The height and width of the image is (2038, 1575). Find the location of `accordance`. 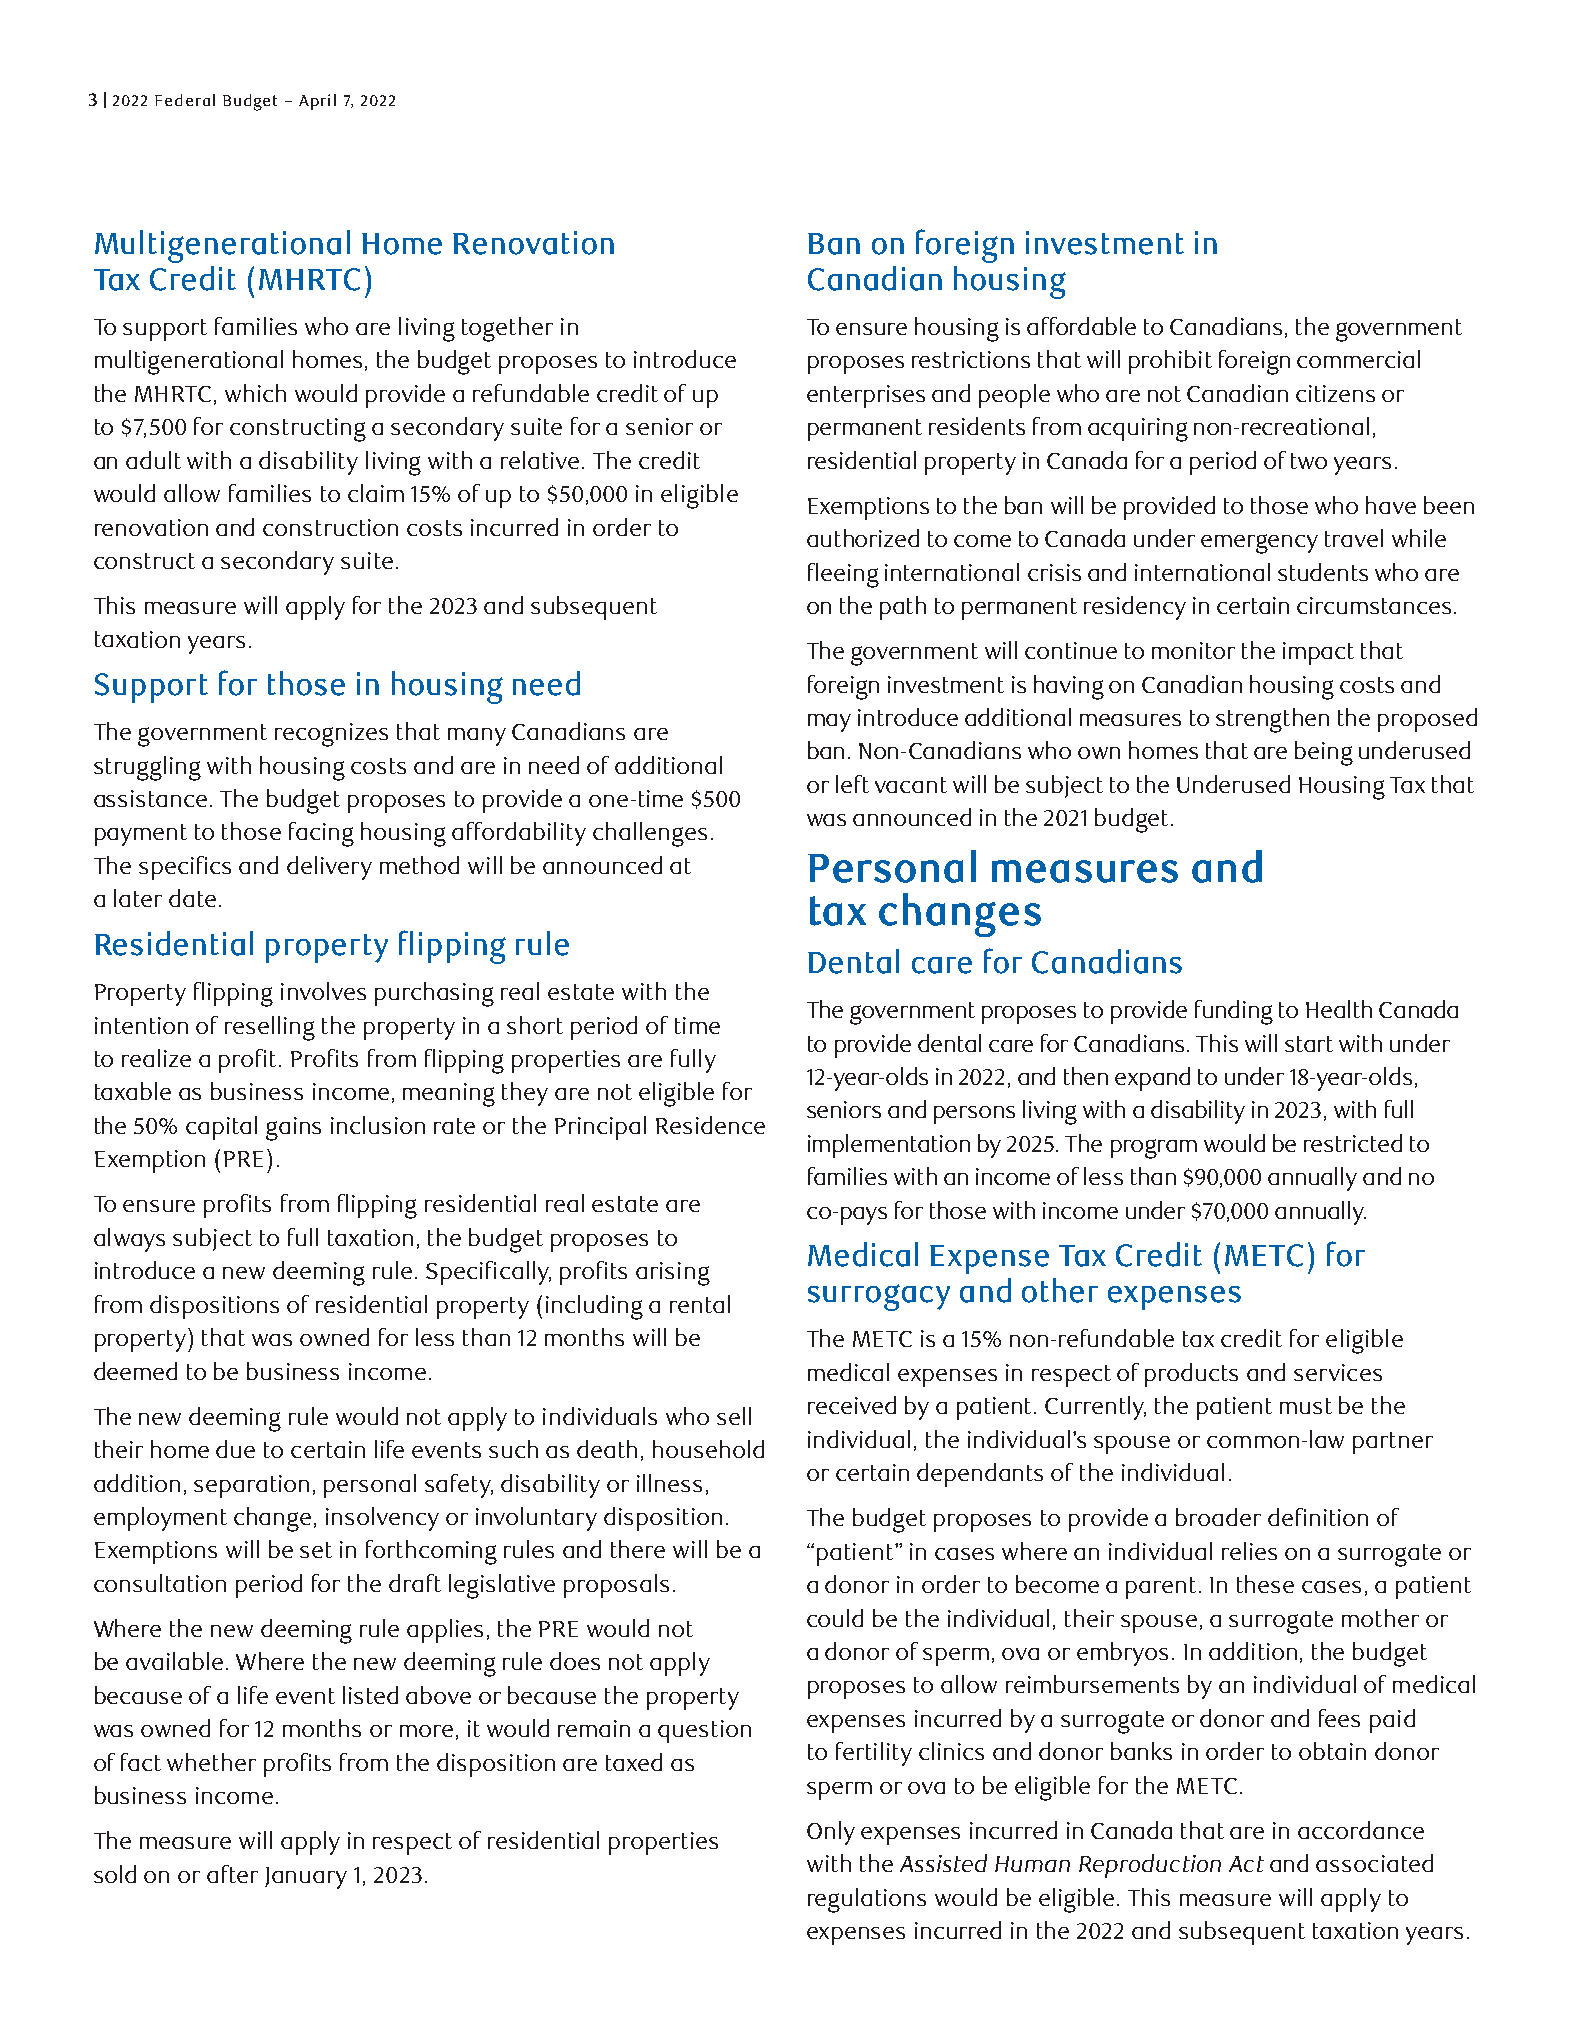

accordance is located at coordinates (1361, 1830).
